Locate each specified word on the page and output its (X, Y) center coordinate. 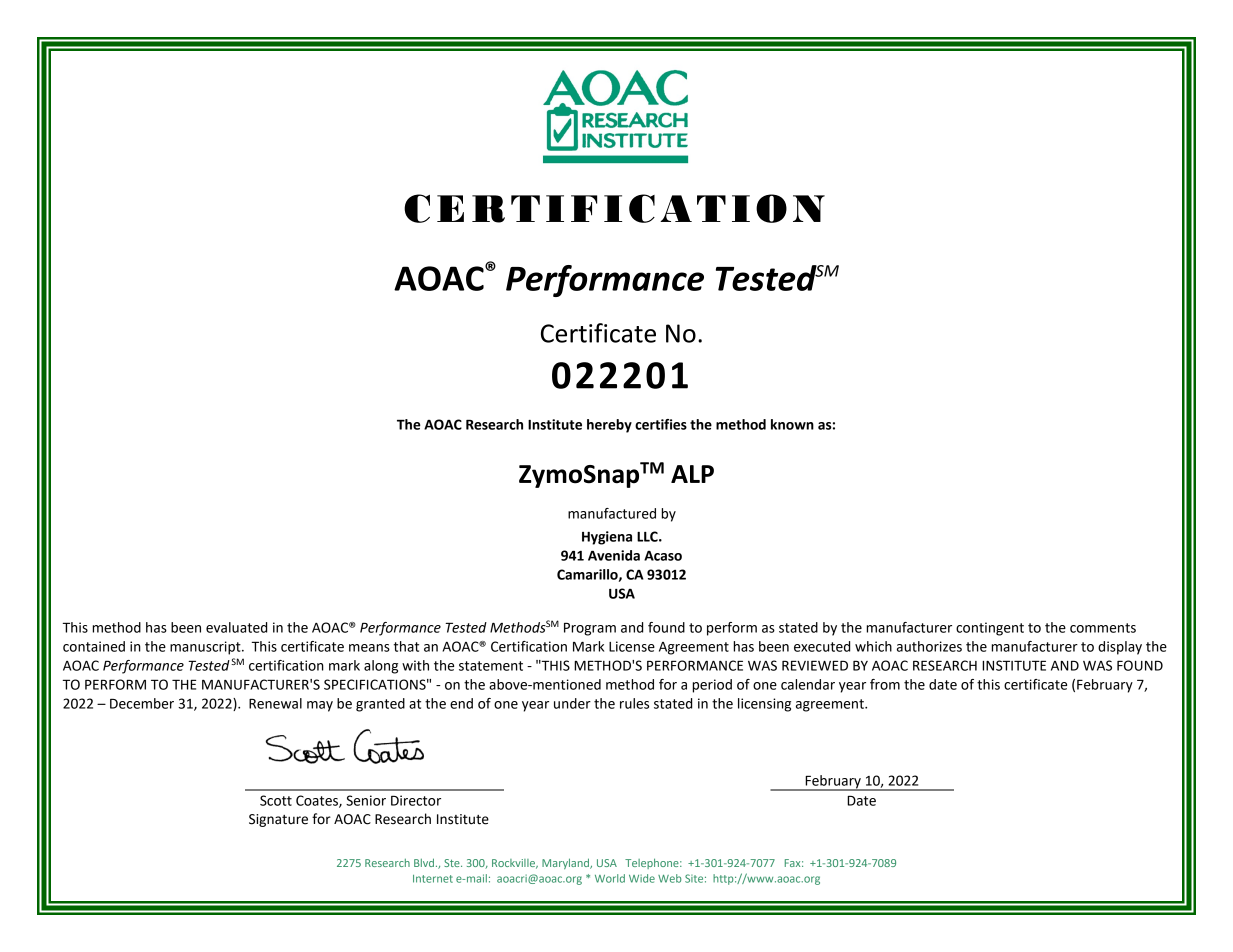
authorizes (929, 646)
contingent (990, 629)
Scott (276, 800)
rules (634, 703)
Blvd (424, 862)
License (632, 646)
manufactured (612, 513)
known (792, 424)
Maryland (567, 863)
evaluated (236, 627)
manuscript (206, 648)
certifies (661, 424)
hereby (609, 426)
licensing (764, 705)
